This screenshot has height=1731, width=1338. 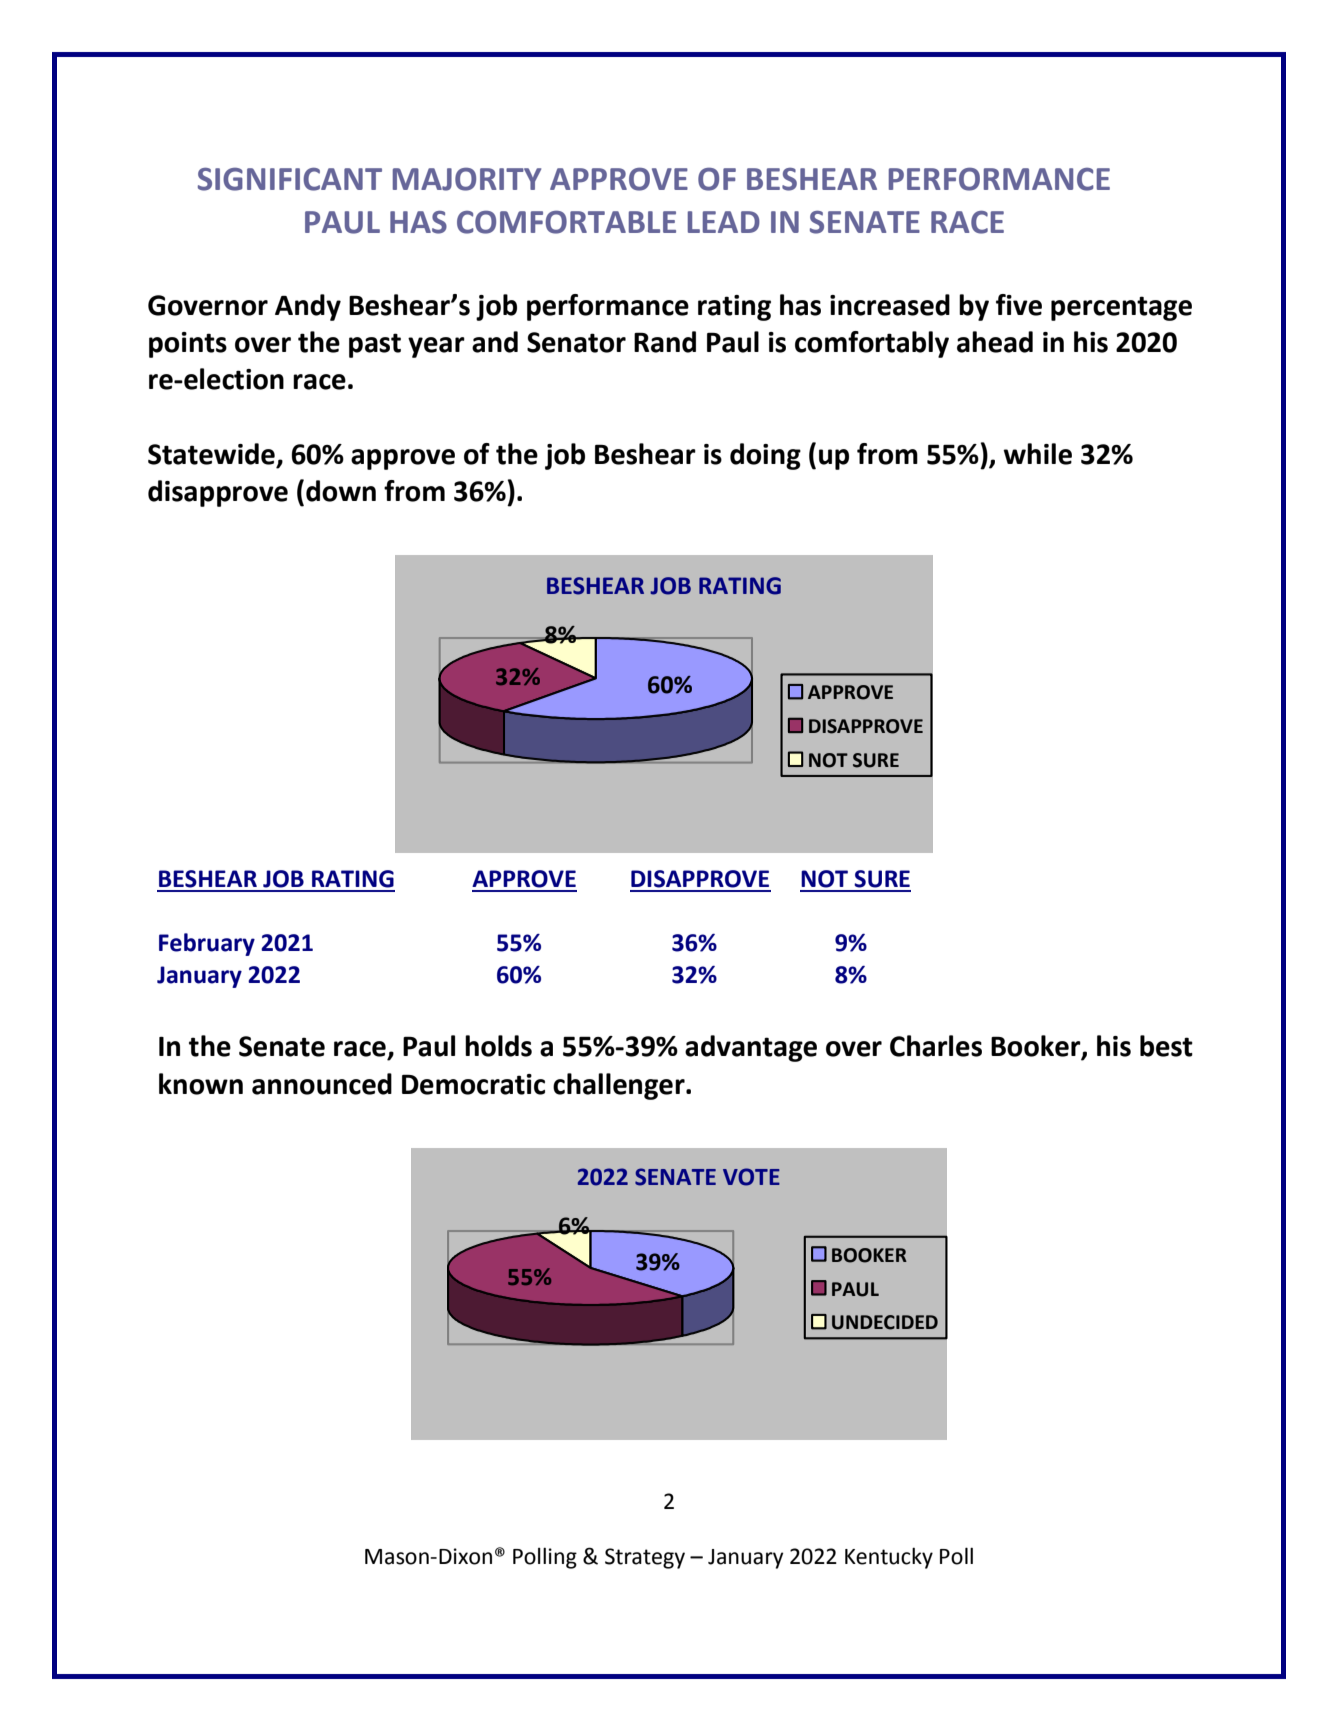 What do you see at coordinates (1166, 1046) in the screenshot?
I see `best` at bounding box center [1166, 1046].
